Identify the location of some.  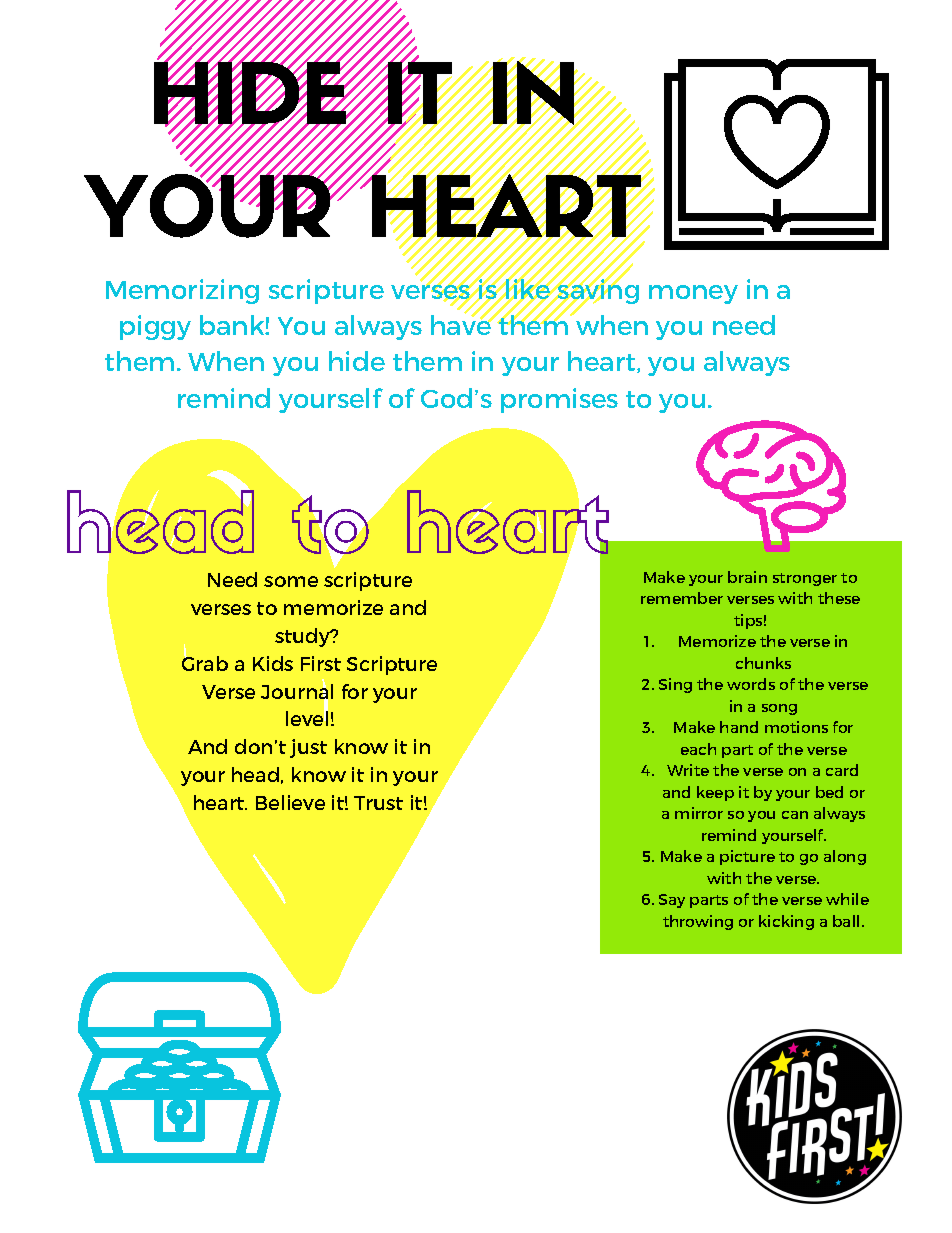
(291, 581).
